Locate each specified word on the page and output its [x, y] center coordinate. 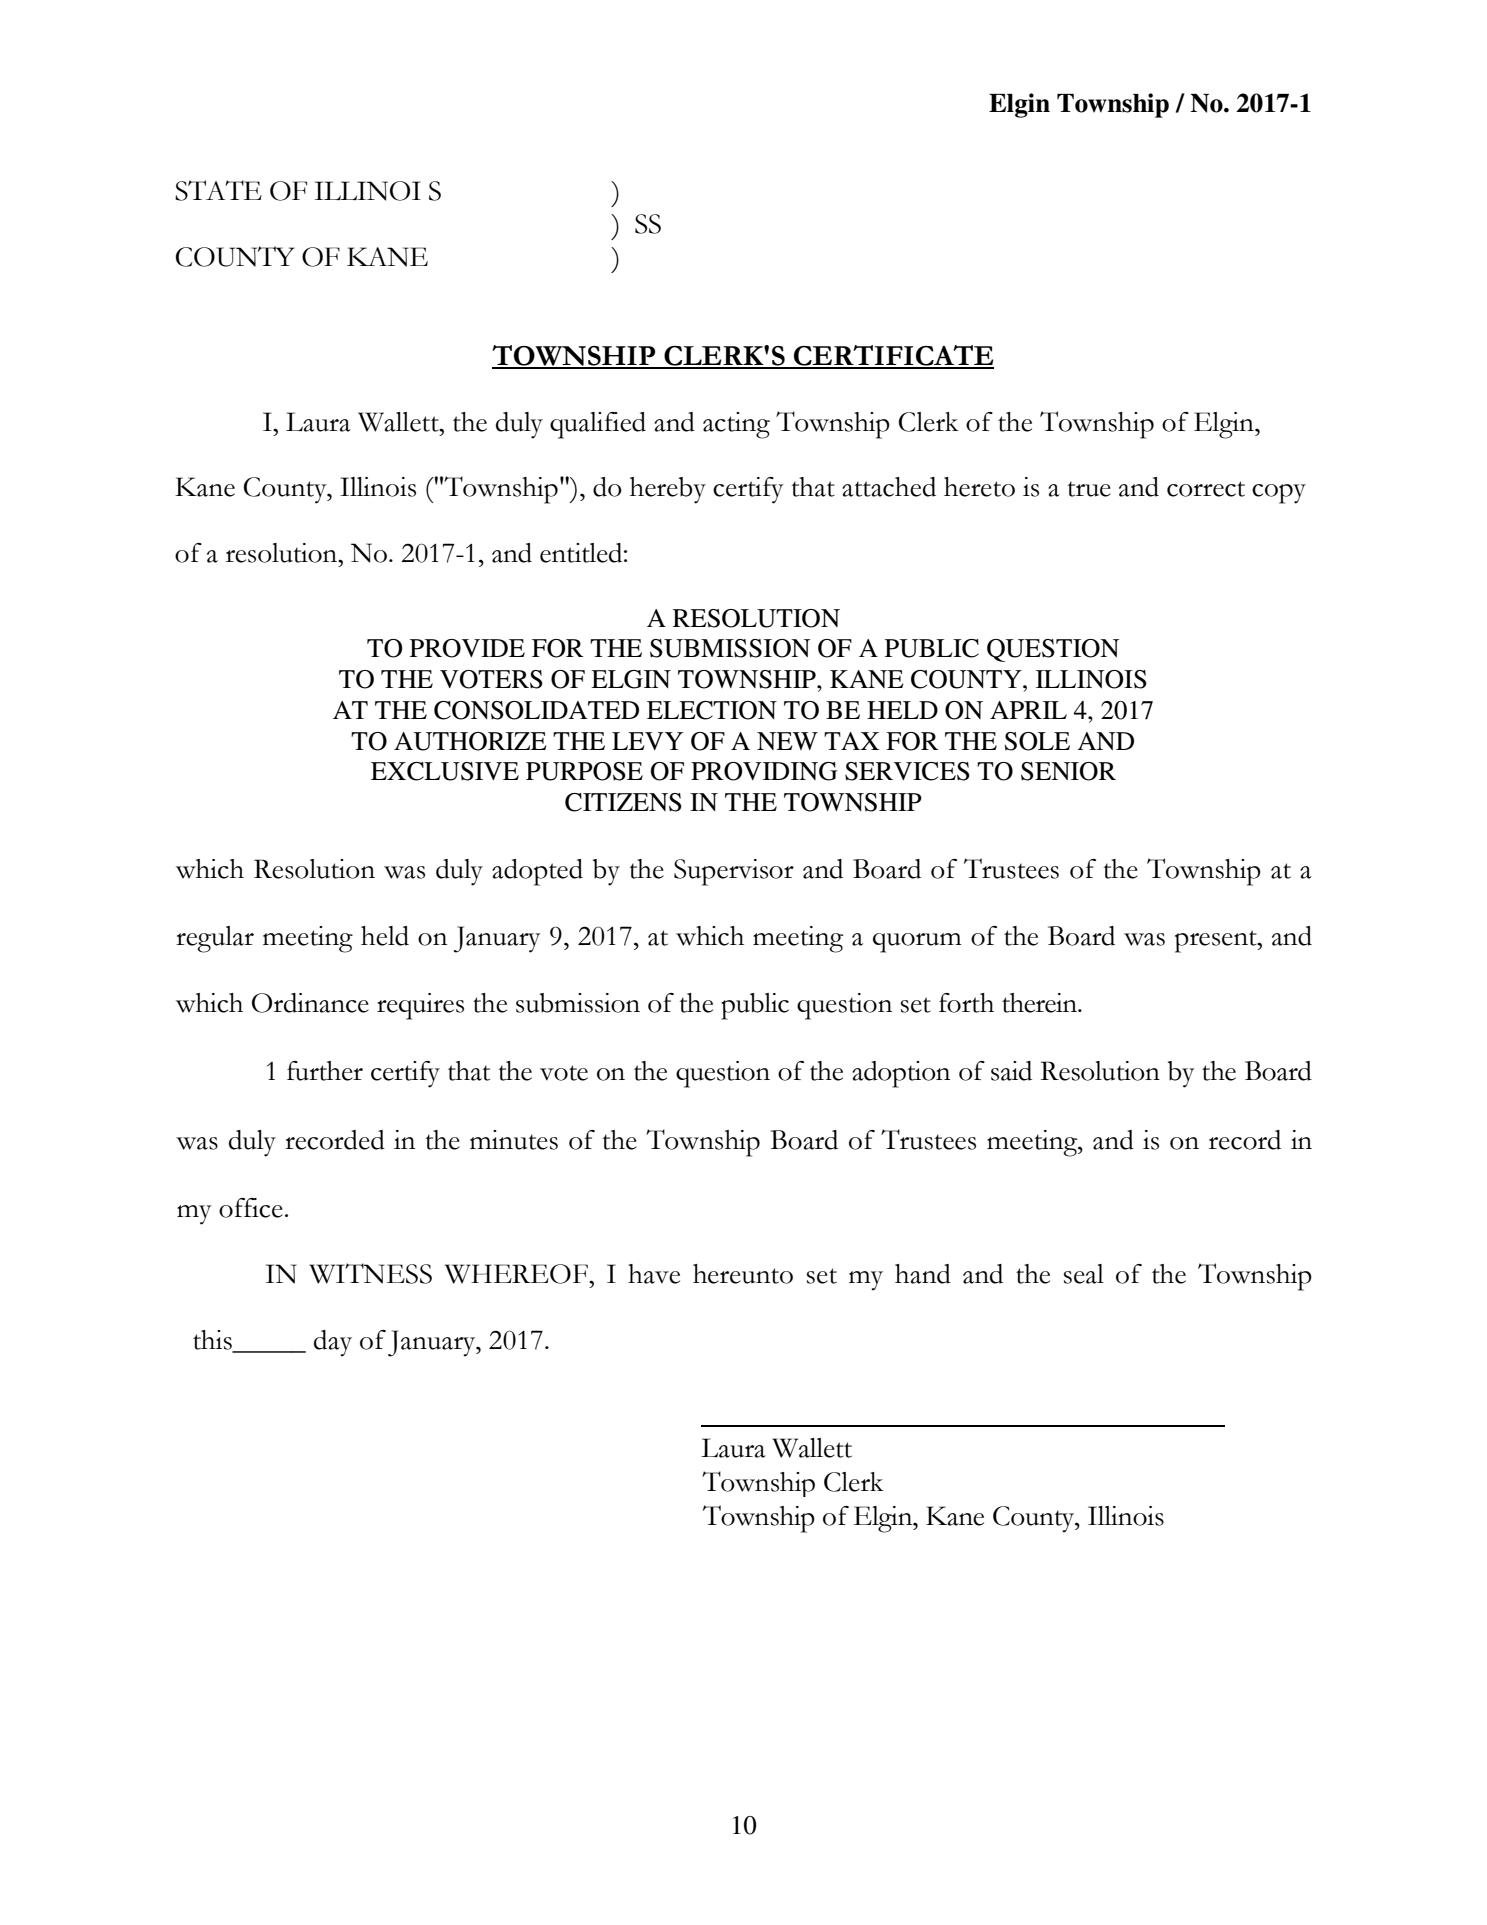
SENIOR [1068, 771]
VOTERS [491, 679]
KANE [866, 679]
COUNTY [967, 679]
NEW [787, 741]
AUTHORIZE [470, 741]
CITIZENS [623, 802]
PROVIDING [764, 771]
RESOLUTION [756, 618]
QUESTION [1053, 650]
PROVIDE [467, 648]
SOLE [1037, 741]
